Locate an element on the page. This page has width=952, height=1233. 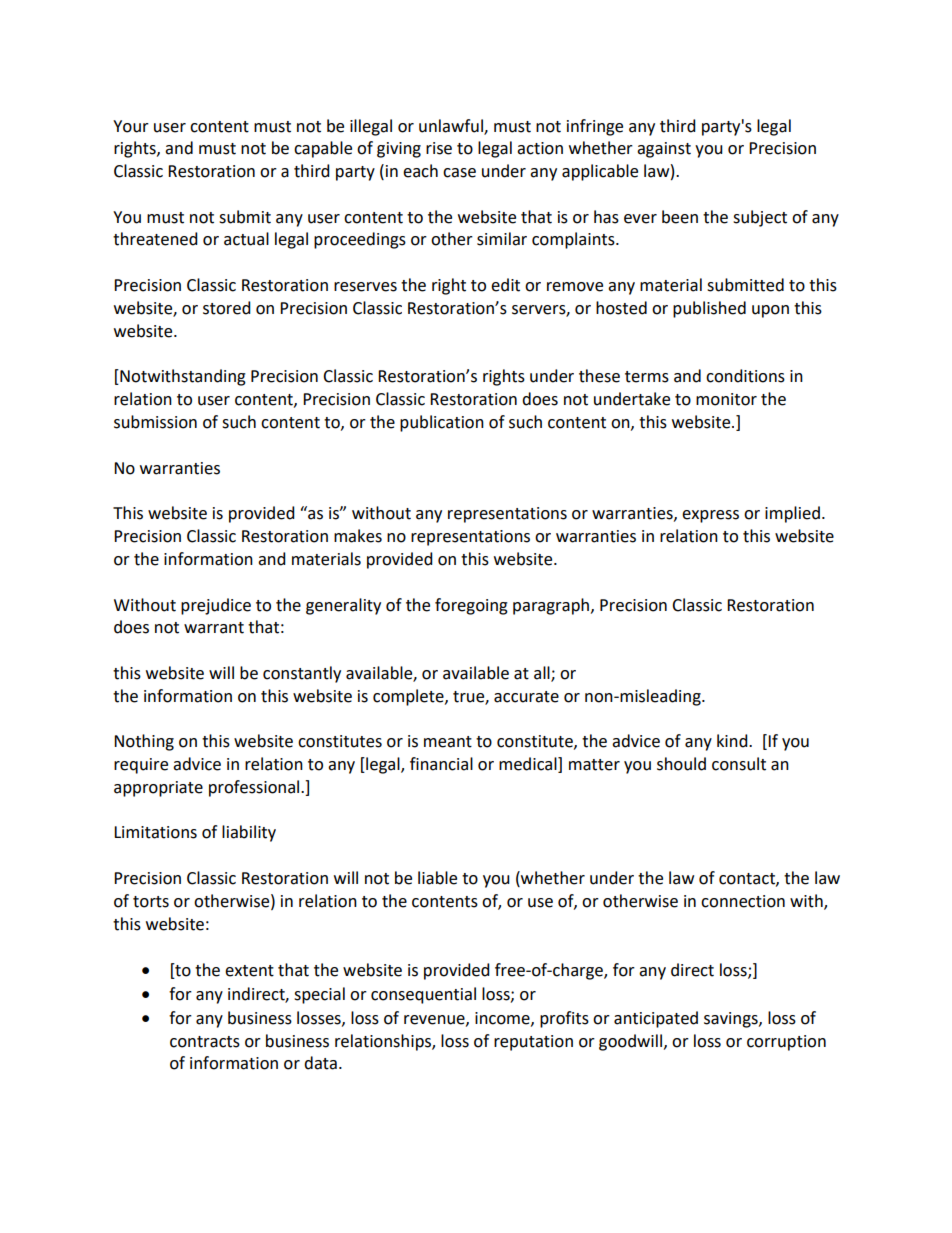
contracts is located at coordinates (205, 1042).
